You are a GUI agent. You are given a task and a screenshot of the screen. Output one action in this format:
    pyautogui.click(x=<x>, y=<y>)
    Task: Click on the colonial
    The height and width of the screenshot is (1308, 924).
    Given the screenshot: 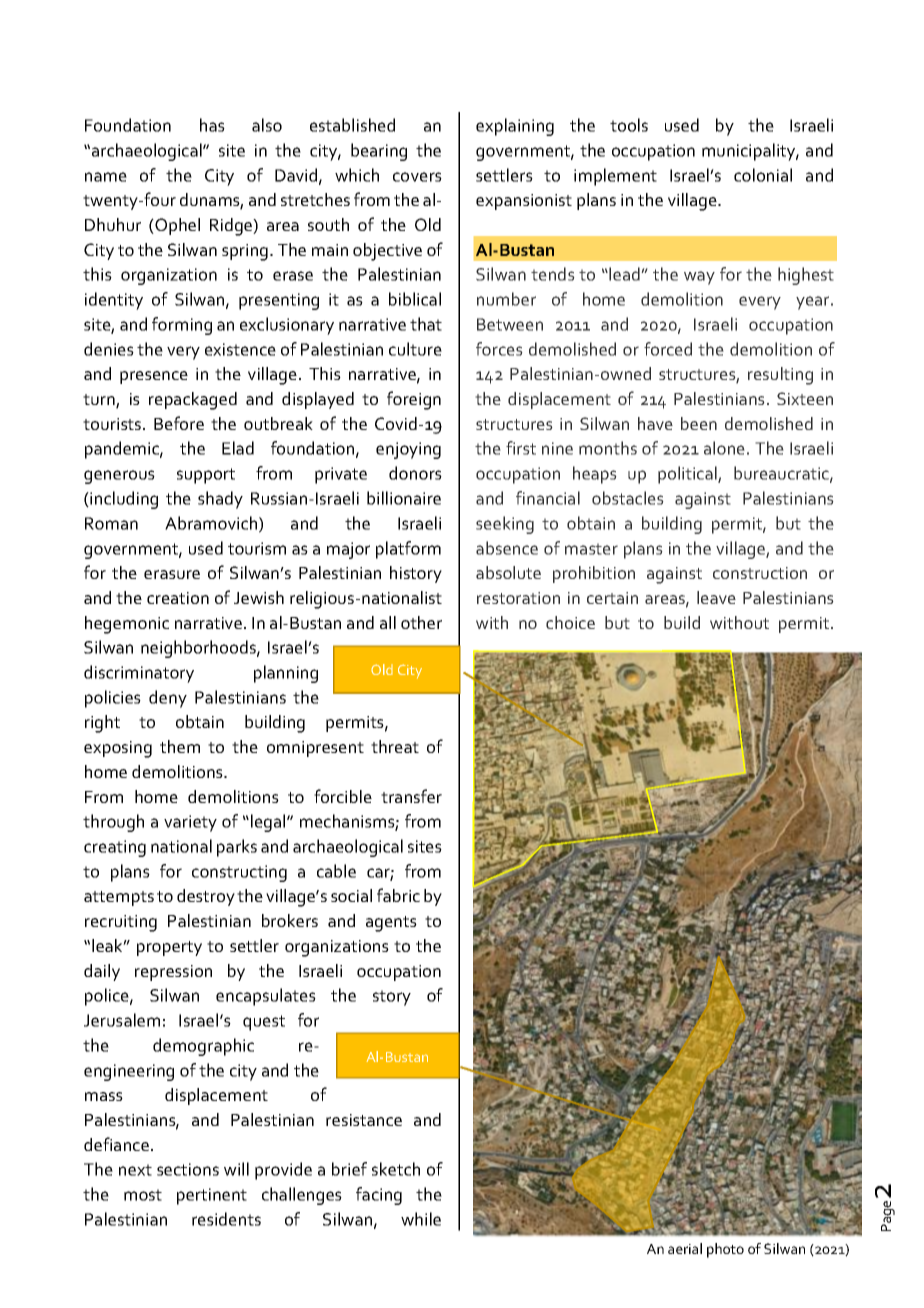 What is the action you would take?
    pyautogui.click(x=763, y=175)
